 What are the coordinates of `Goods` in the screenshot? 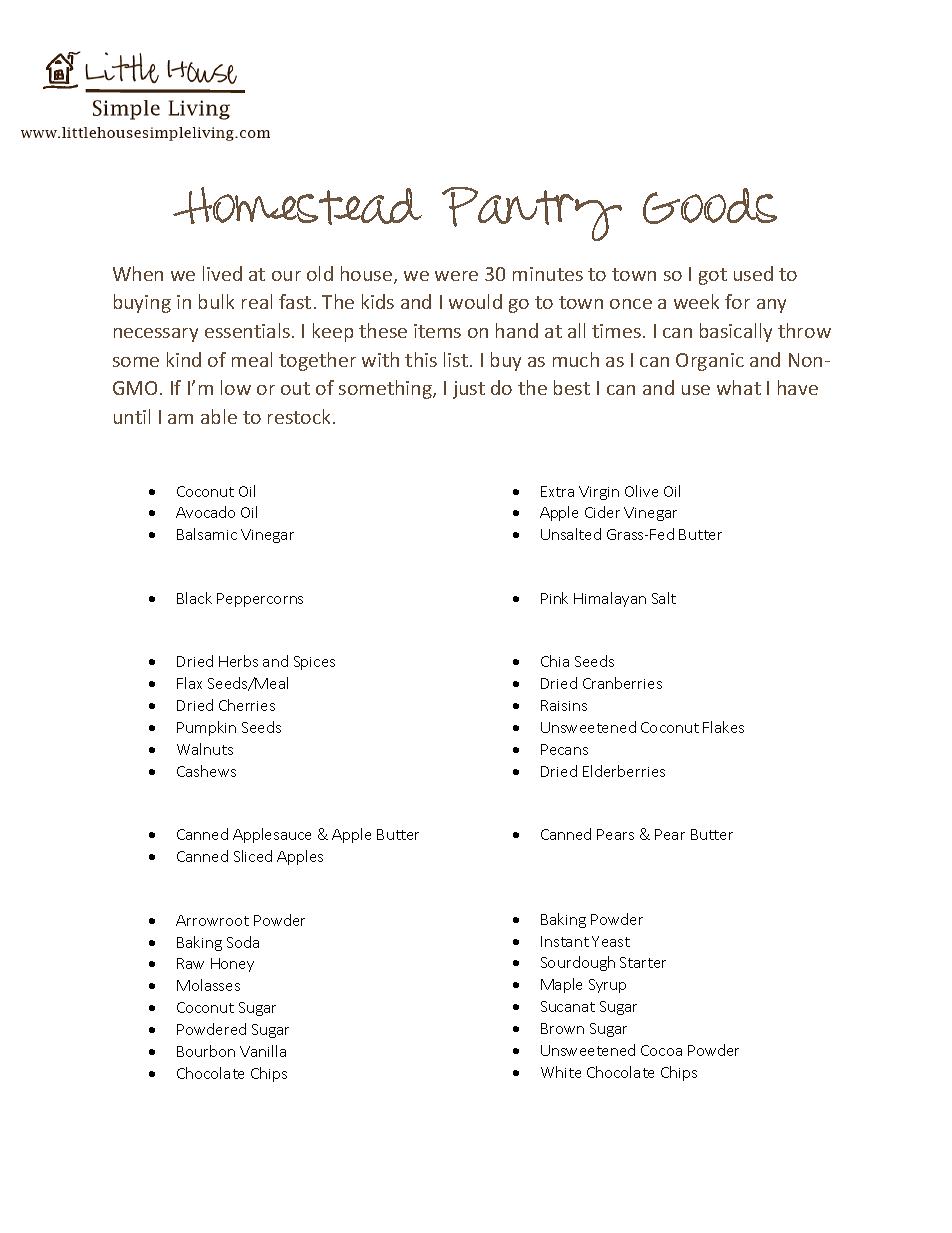 It's located at (710, 206).
